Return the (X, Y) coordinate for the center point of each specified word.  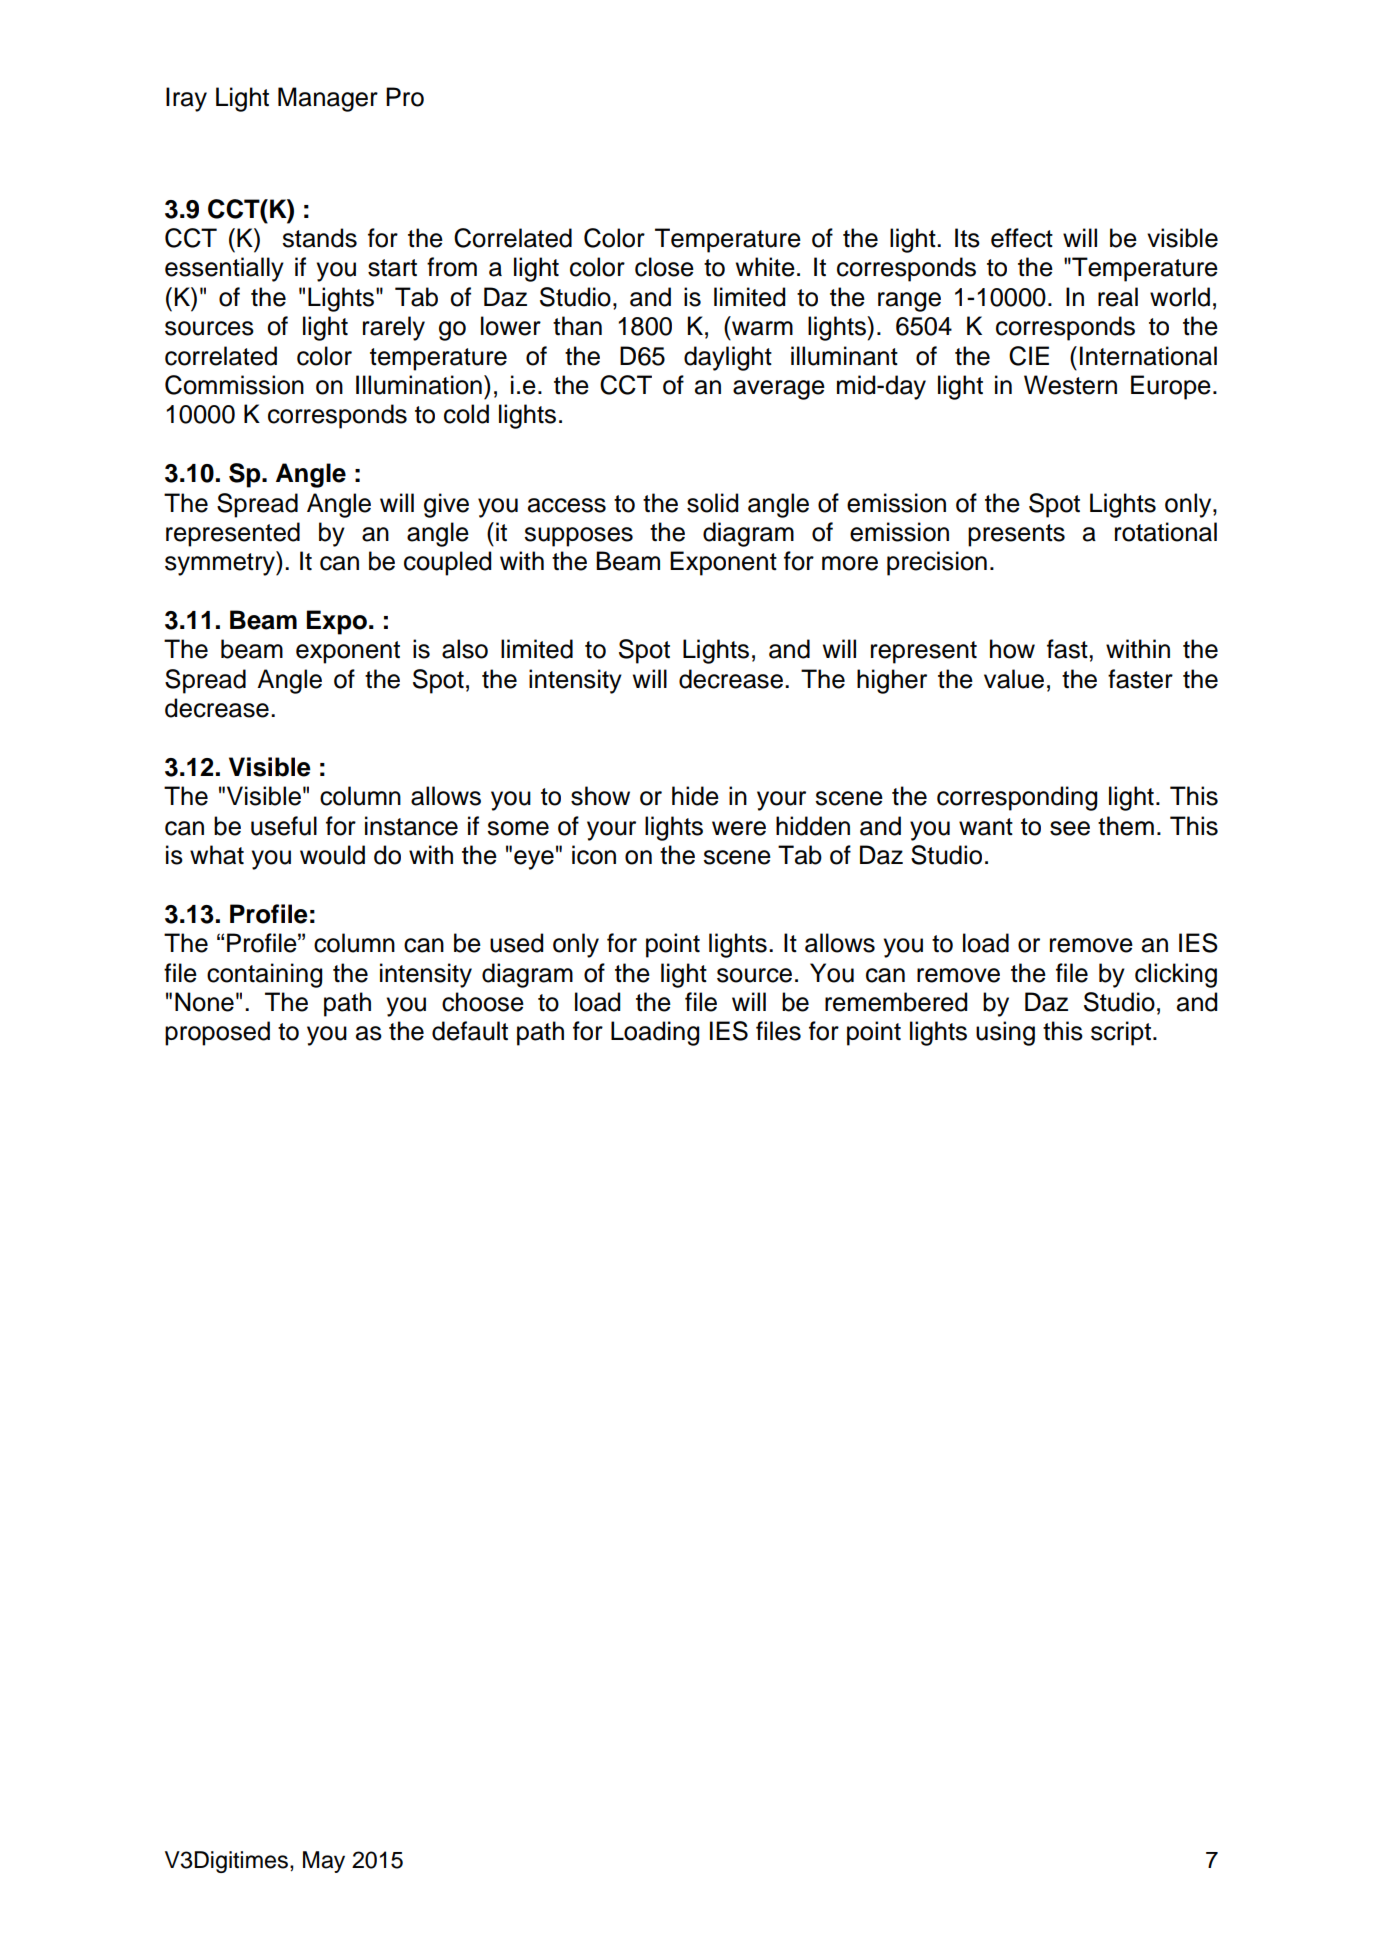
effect (1022, 238)
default (470, 1031)
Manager (328, 99)
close (664, 267)
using (1005, 1033)
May (324, 1862)
